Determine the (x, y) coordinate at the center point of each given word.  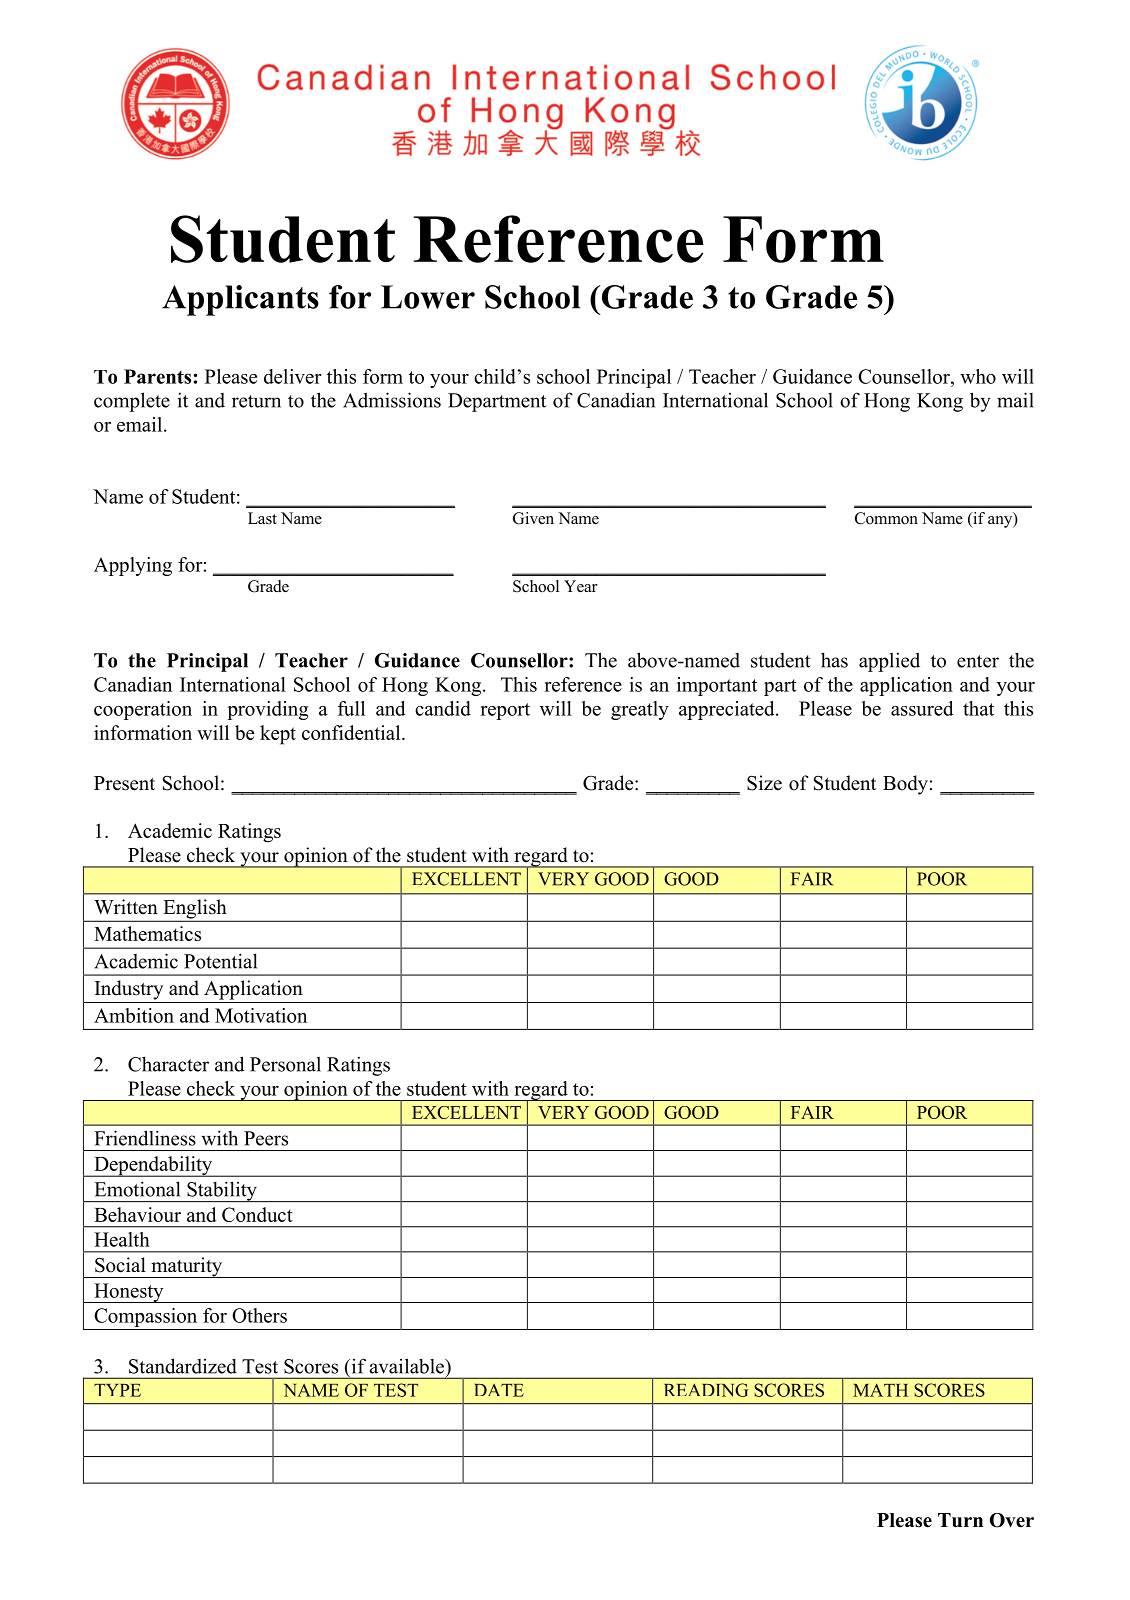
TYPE (117, 1390)
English (195, 910)
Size (764, 783)
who (978, 376)
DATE (499, 1390)
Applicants (240, 300)
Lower (428, 297)
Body (905, 785)
